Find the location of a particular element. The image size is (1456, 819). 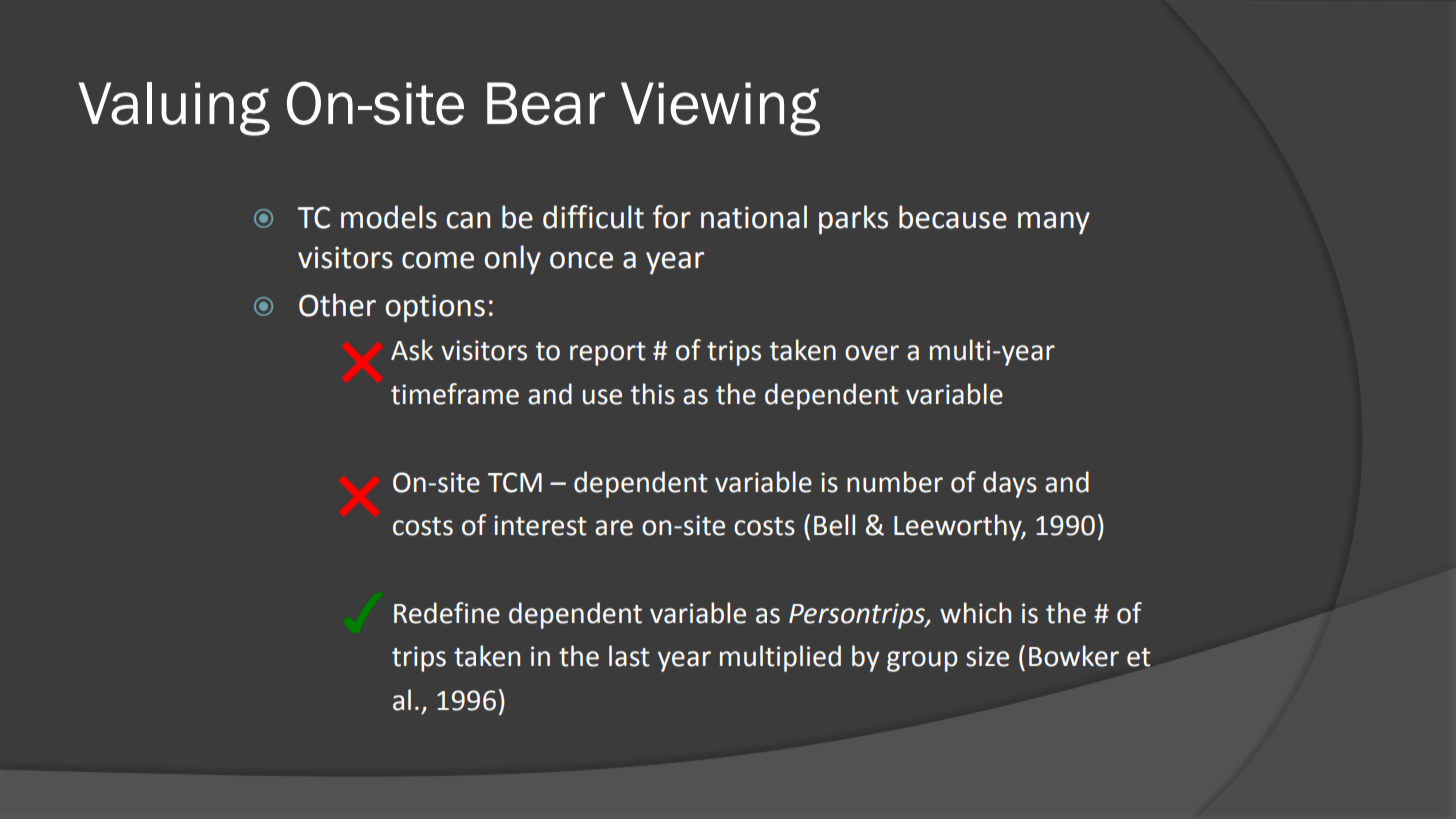

once is located at coordinates (581, 260).
